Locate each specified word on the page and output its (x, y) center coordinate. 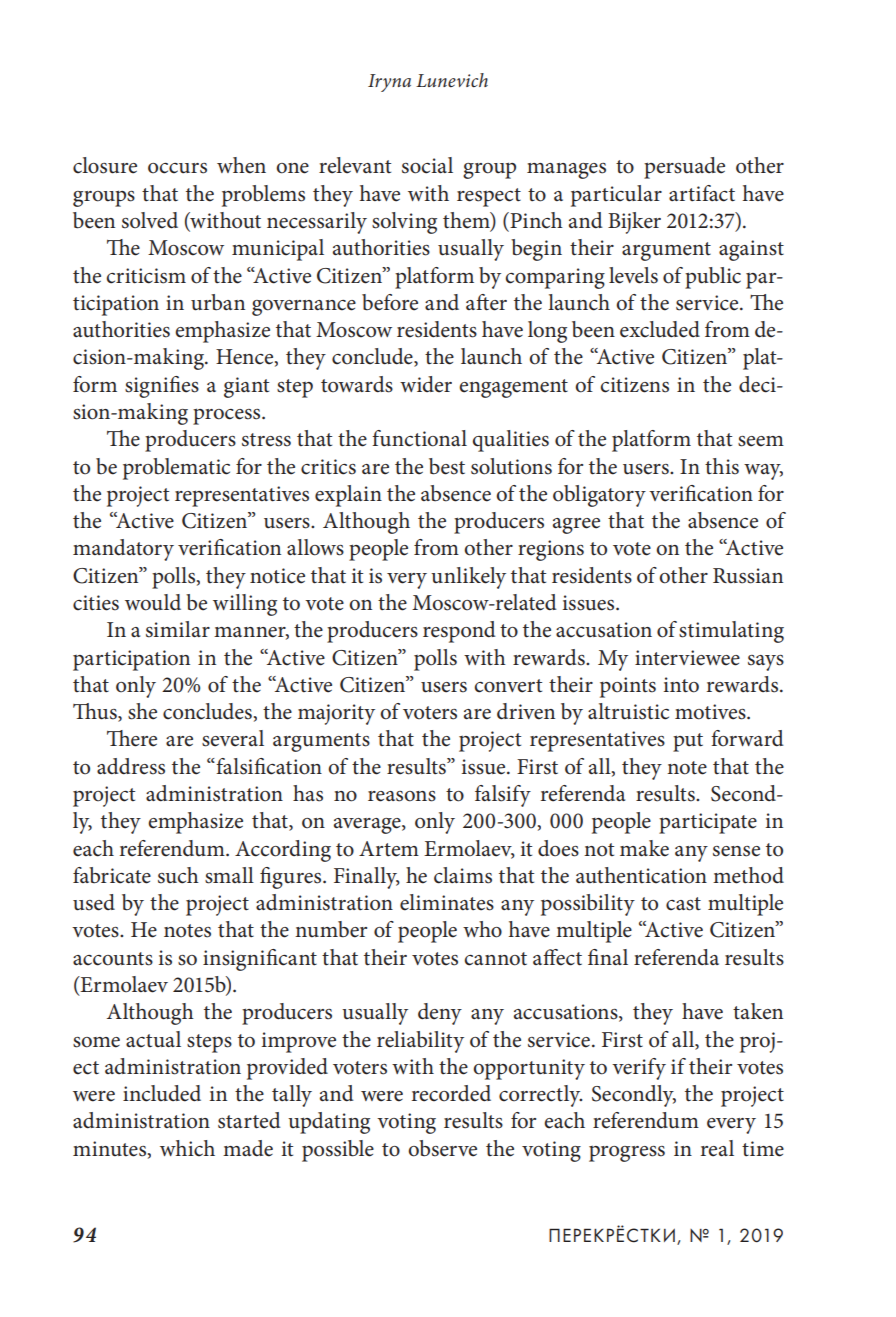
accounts (113, 959)
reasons (402, 796)
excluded (660, 329)
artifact (702, 193)
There (132, 738)
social (427, 165)
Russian (748, 576)
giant (246, 387)
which (187, 1148)
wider (426, 384)
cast (683, 904)
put (688, 742)
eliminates (447, 902)
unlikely (468, 578)
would (153, 602)
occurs (177, 168)
